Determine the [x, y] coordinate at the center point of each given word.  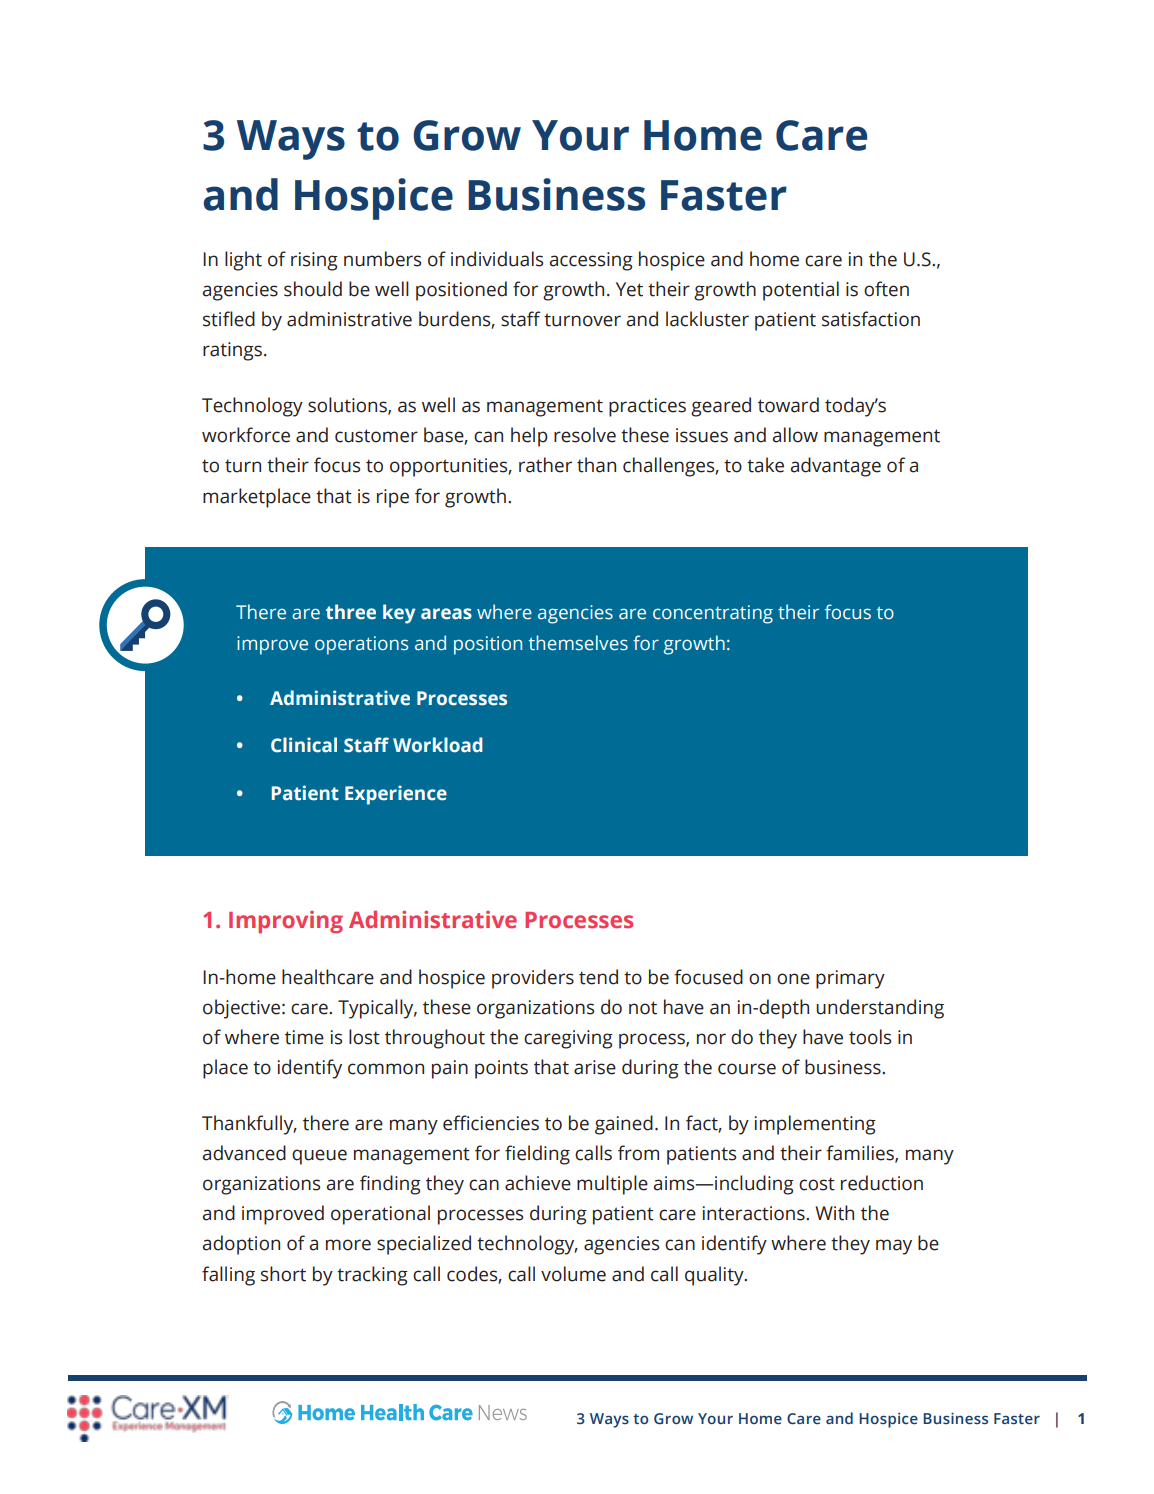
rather [545, 465]
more [348, 1245]
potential [801, 291]
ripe [393, 498]
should [313, 289]
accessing [591, 261]
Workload [438, 745]
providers [533, 979]
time [304, 1037]
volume [573, 1274]
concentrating [713, 614]
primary [850, 979]
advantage [835, 467]
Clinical [304, 745]
